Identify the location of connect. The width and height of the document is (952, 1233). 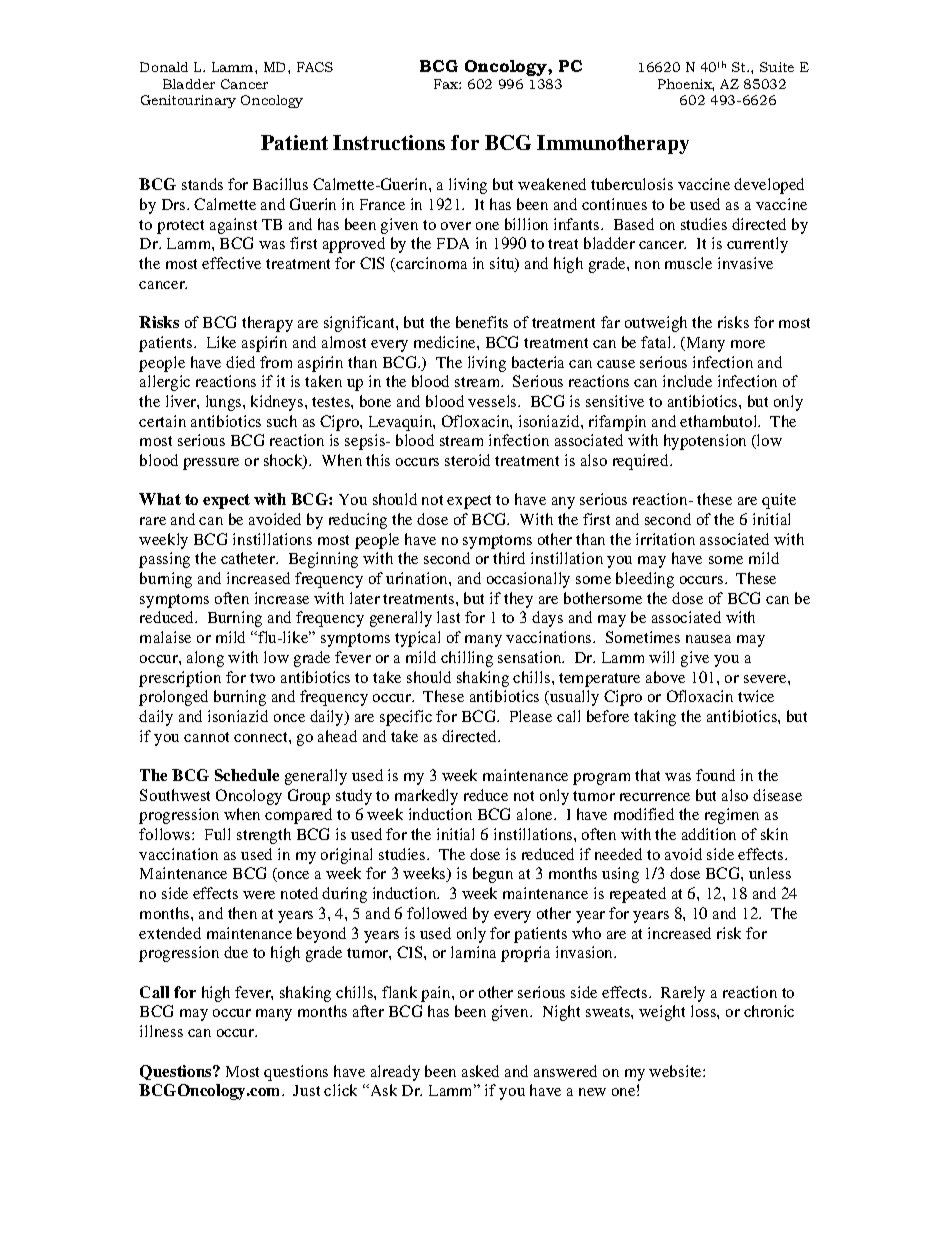
(262, 737).
